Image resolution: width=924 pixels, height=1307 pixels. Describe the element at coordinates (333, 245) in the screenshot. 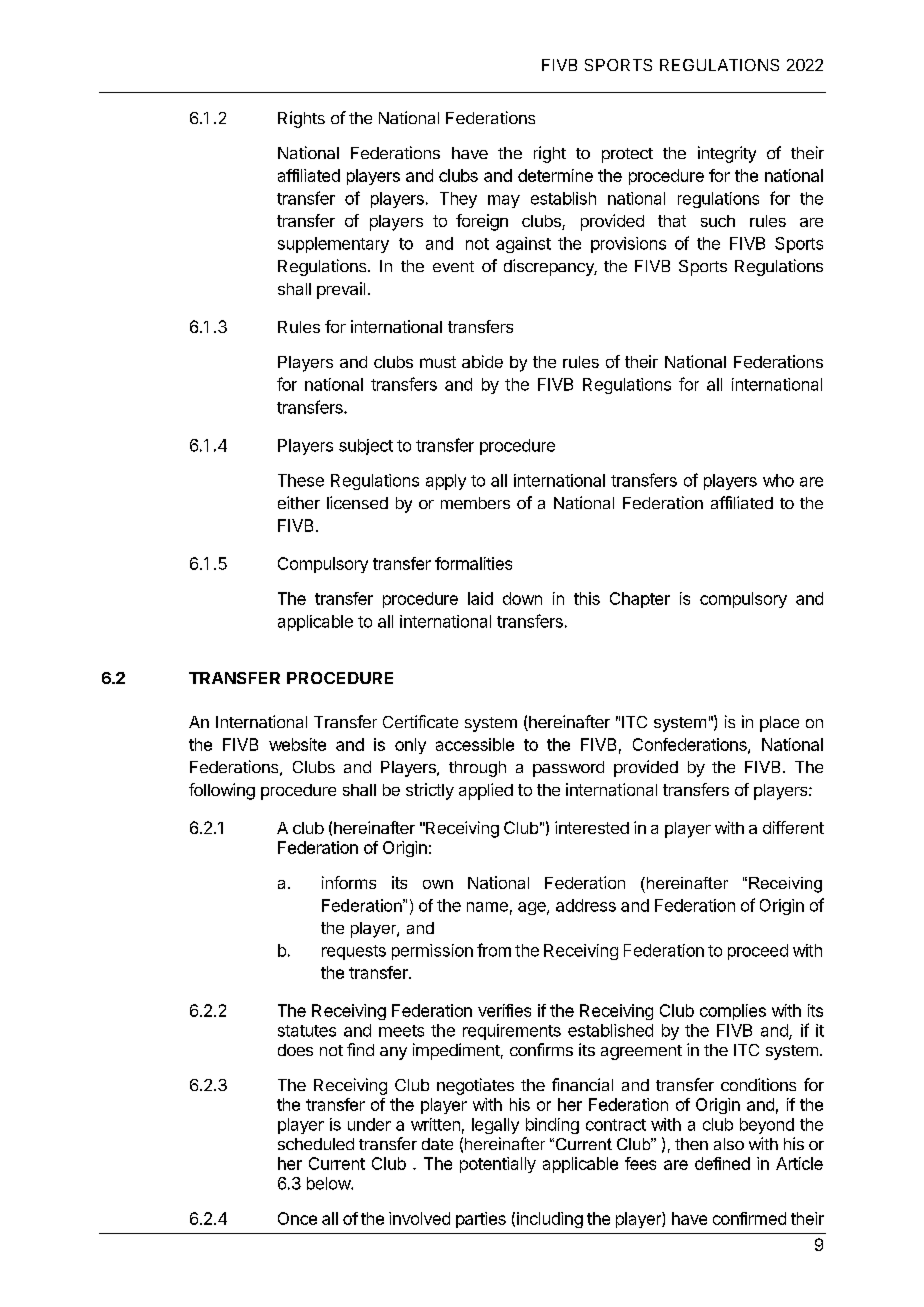

I see `supplementary` at that location.
